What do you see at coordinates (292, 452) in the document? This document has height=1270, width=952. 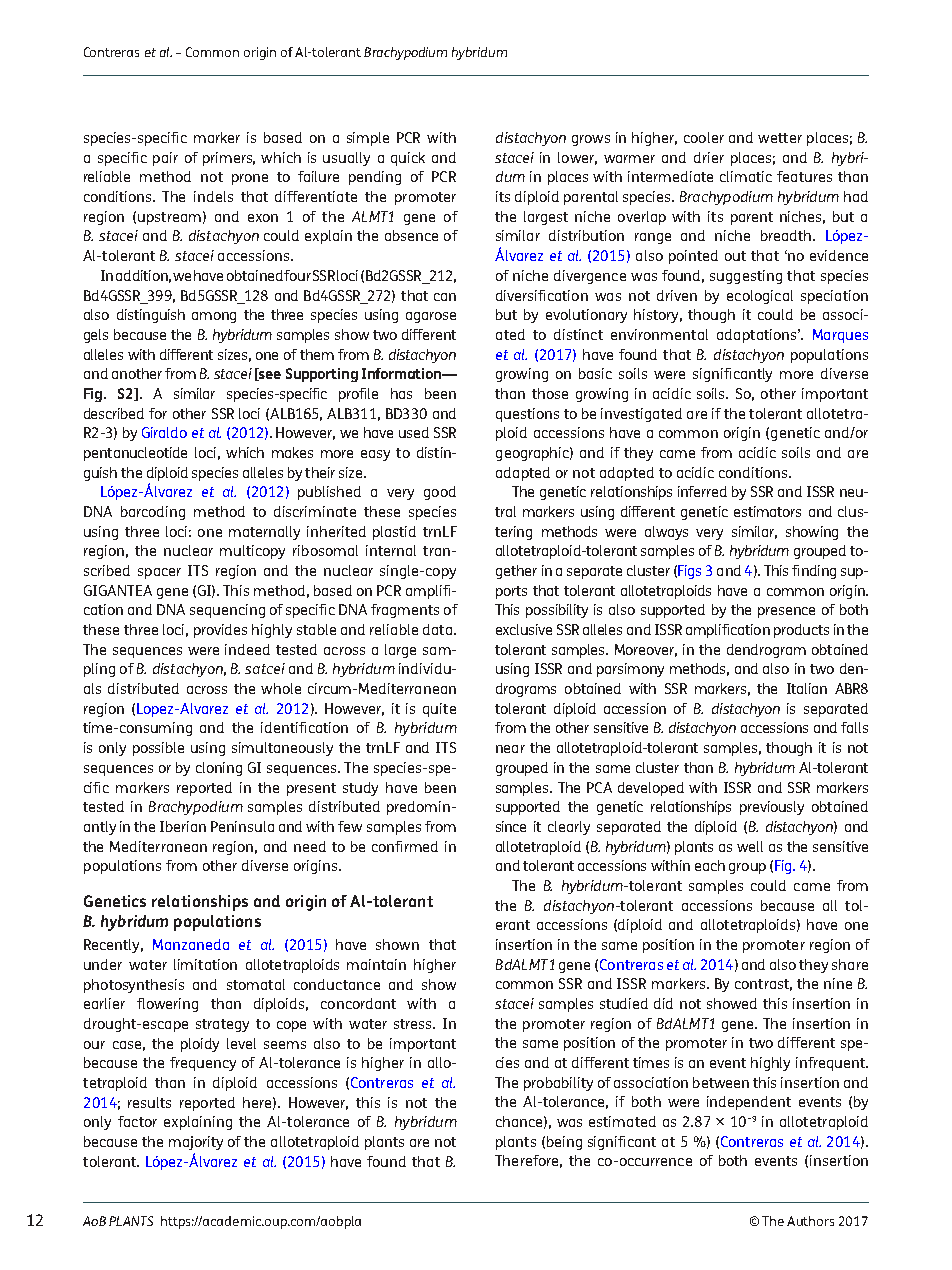 I see `makes` at bounding box center [292, 452].
